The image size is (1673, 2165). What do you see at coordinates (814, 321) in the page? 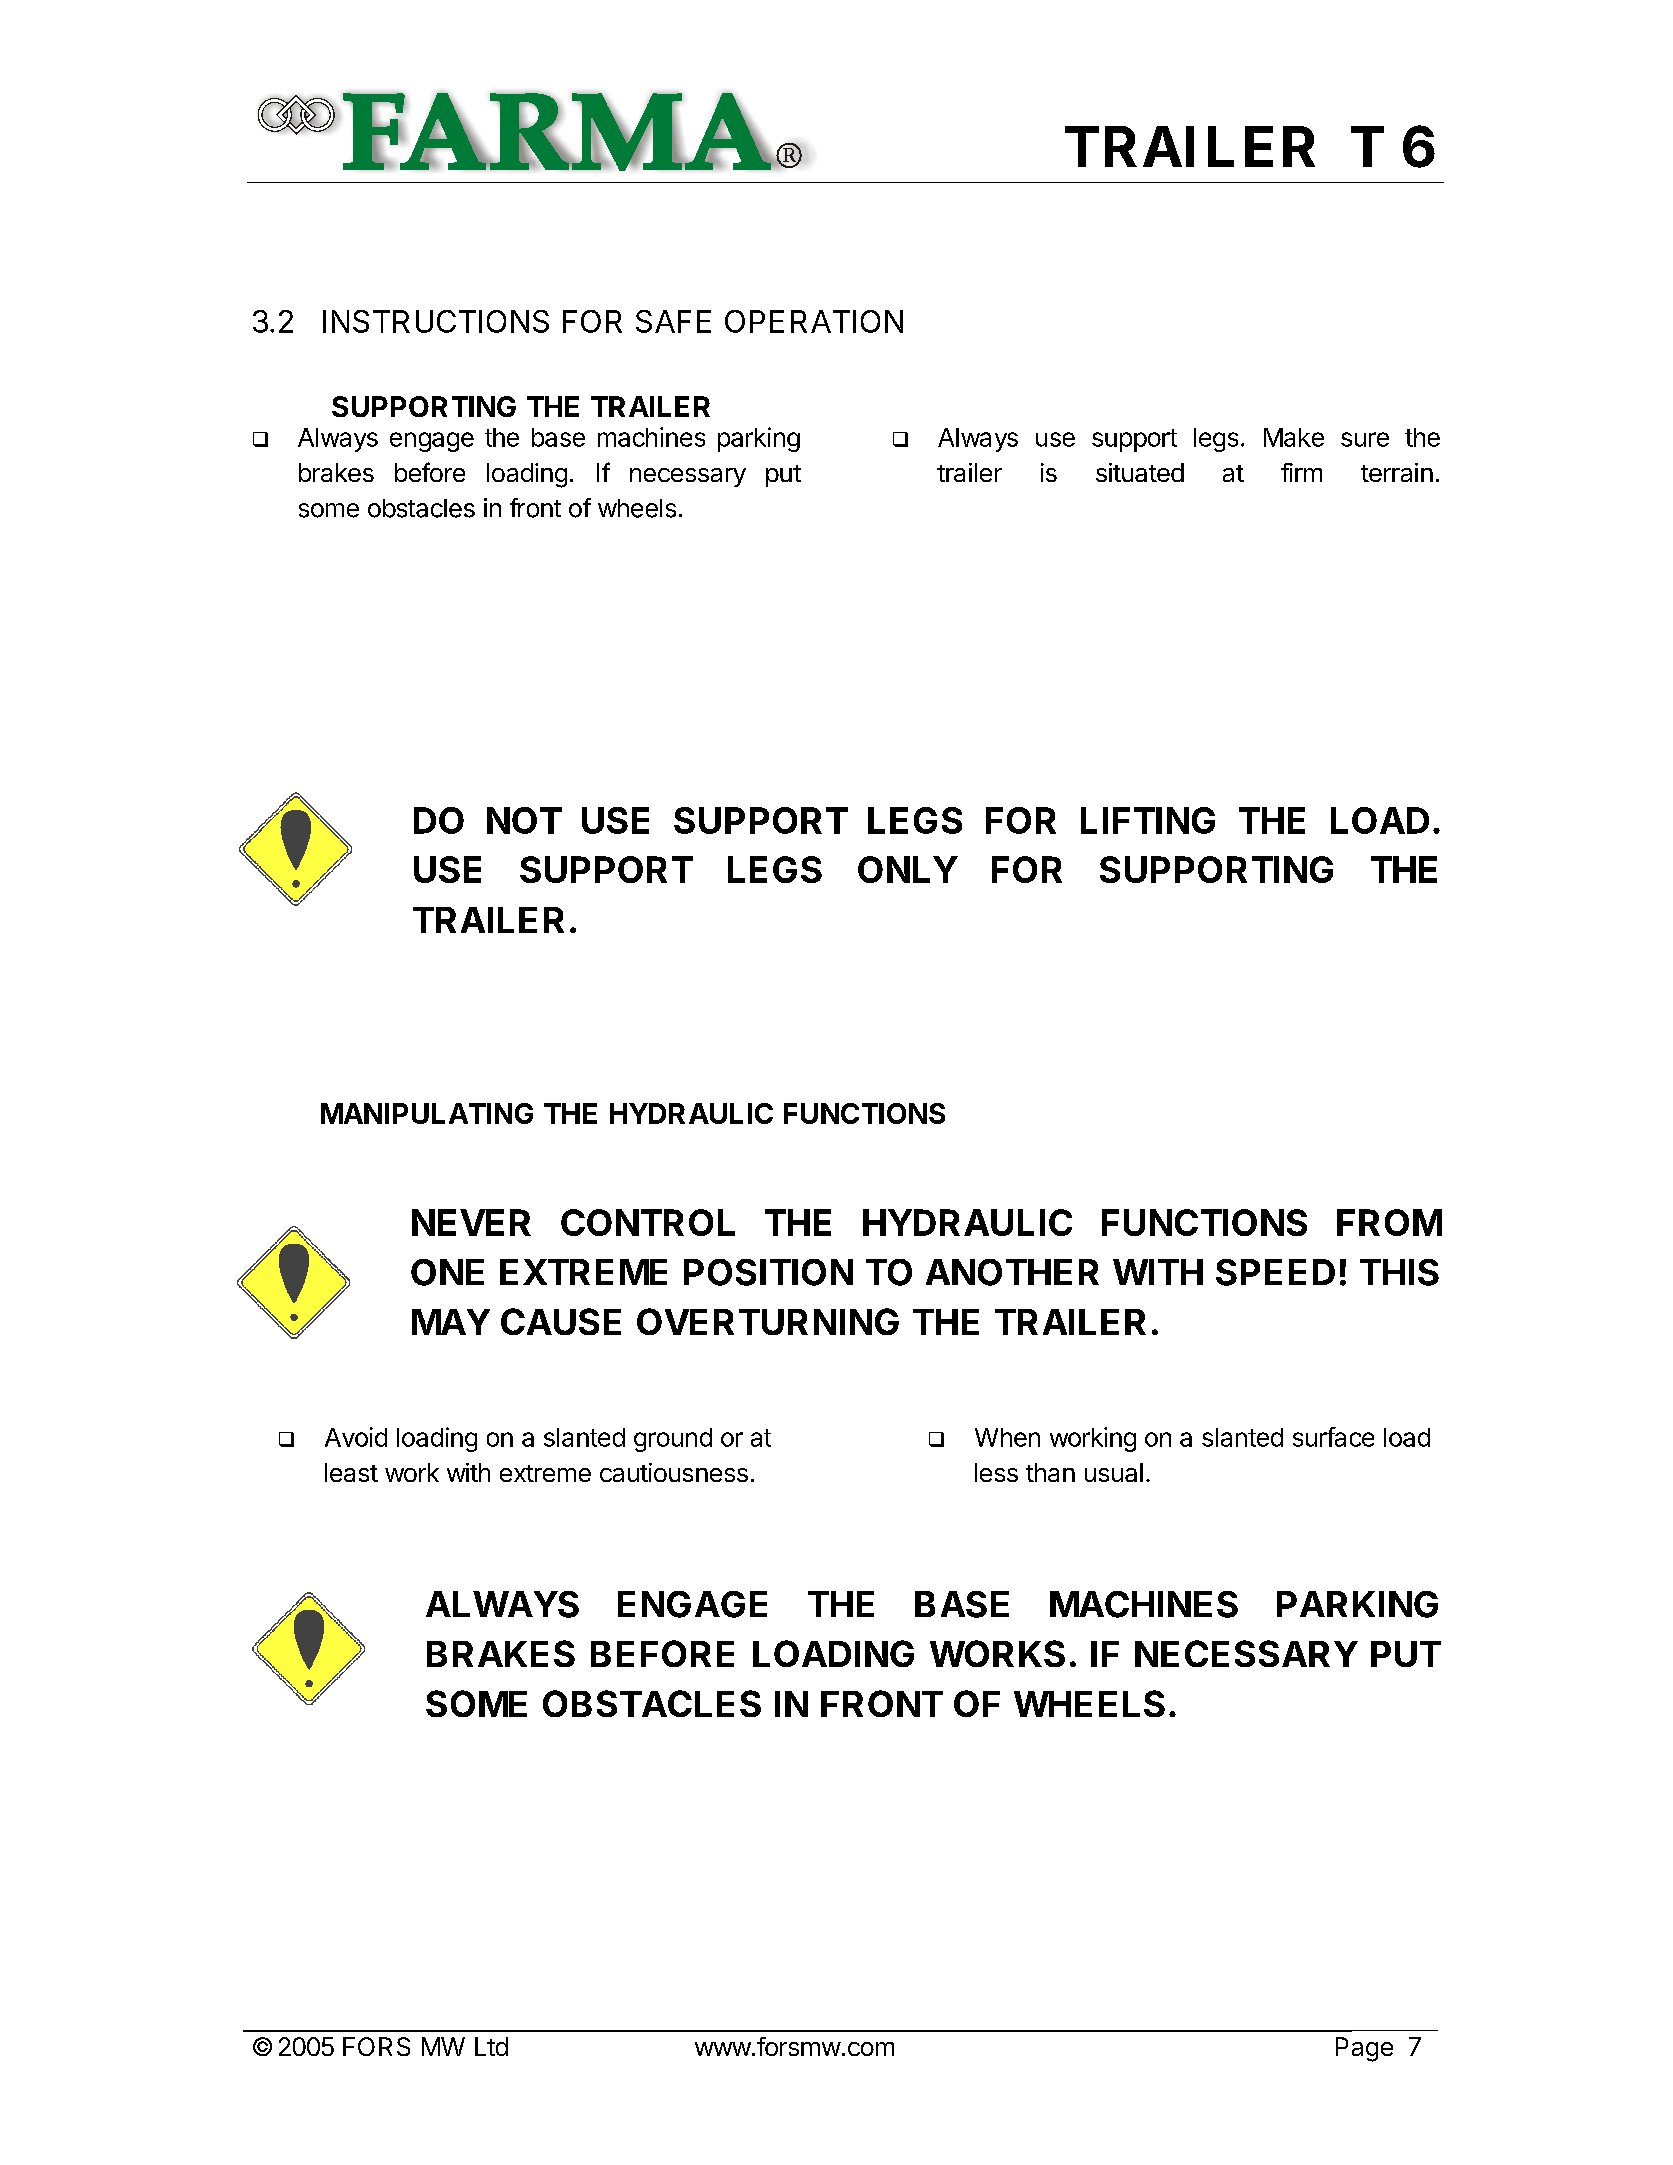
I see `OPERATION` at bounding box center [814, 321].
